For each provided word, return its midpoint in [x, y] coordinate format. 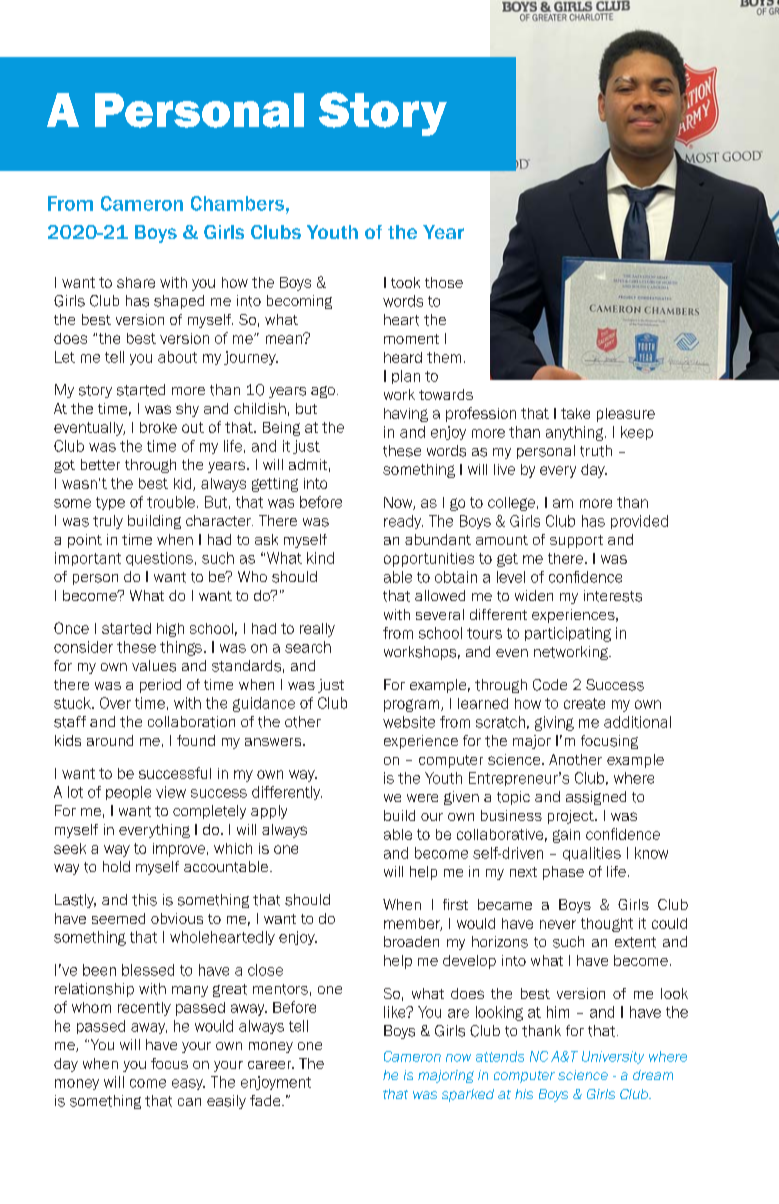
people [128, 793]
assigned [596, 798]
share [136, 282]
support [576, 541]
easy [188, 1084]
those [444, 282]
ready [403, 522]
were [422, 798]
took [405, 282]
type [110, 503]
